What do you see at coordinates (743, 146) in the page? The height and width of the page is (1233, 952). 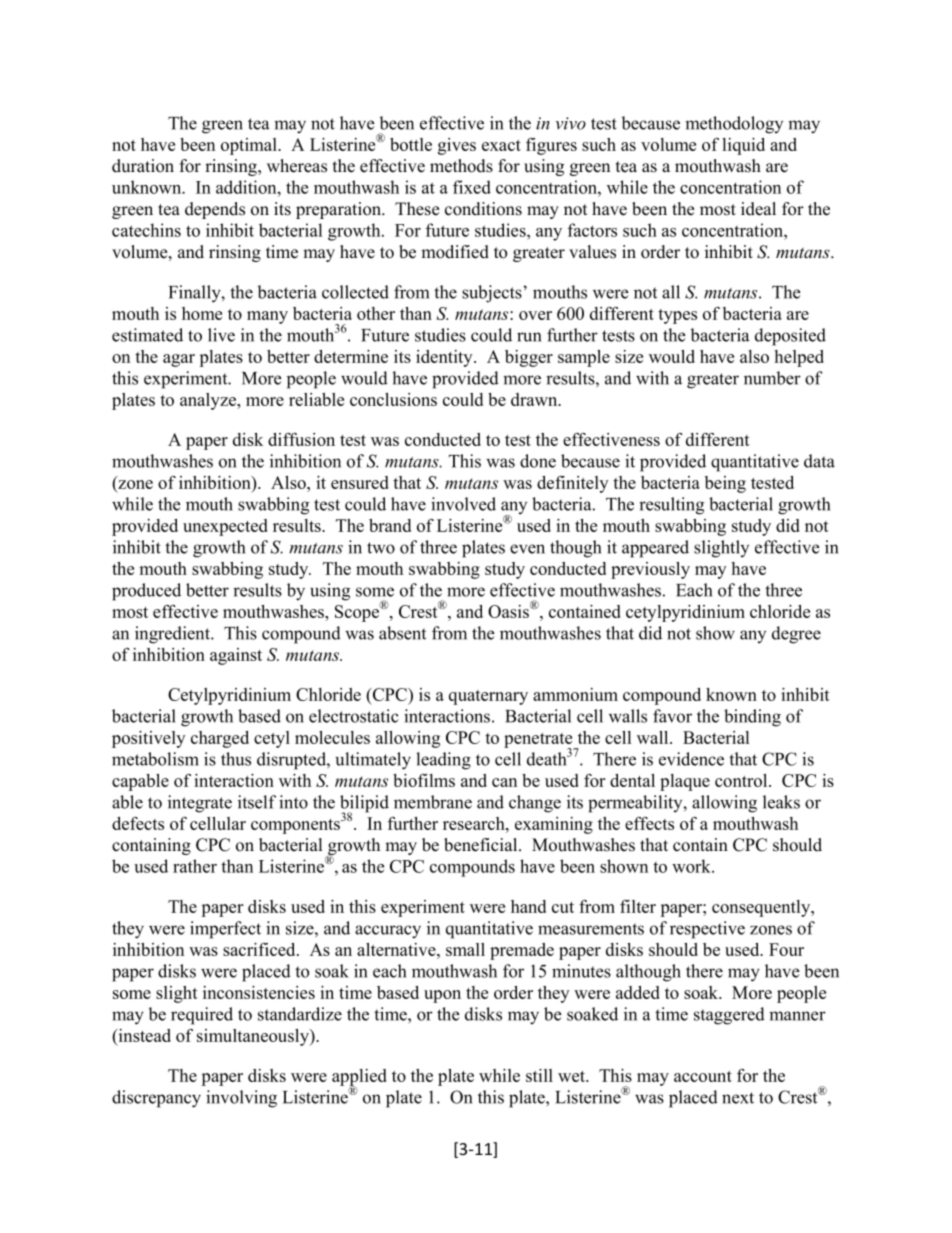 I see `liquid` at bounding box center [743, 146].
